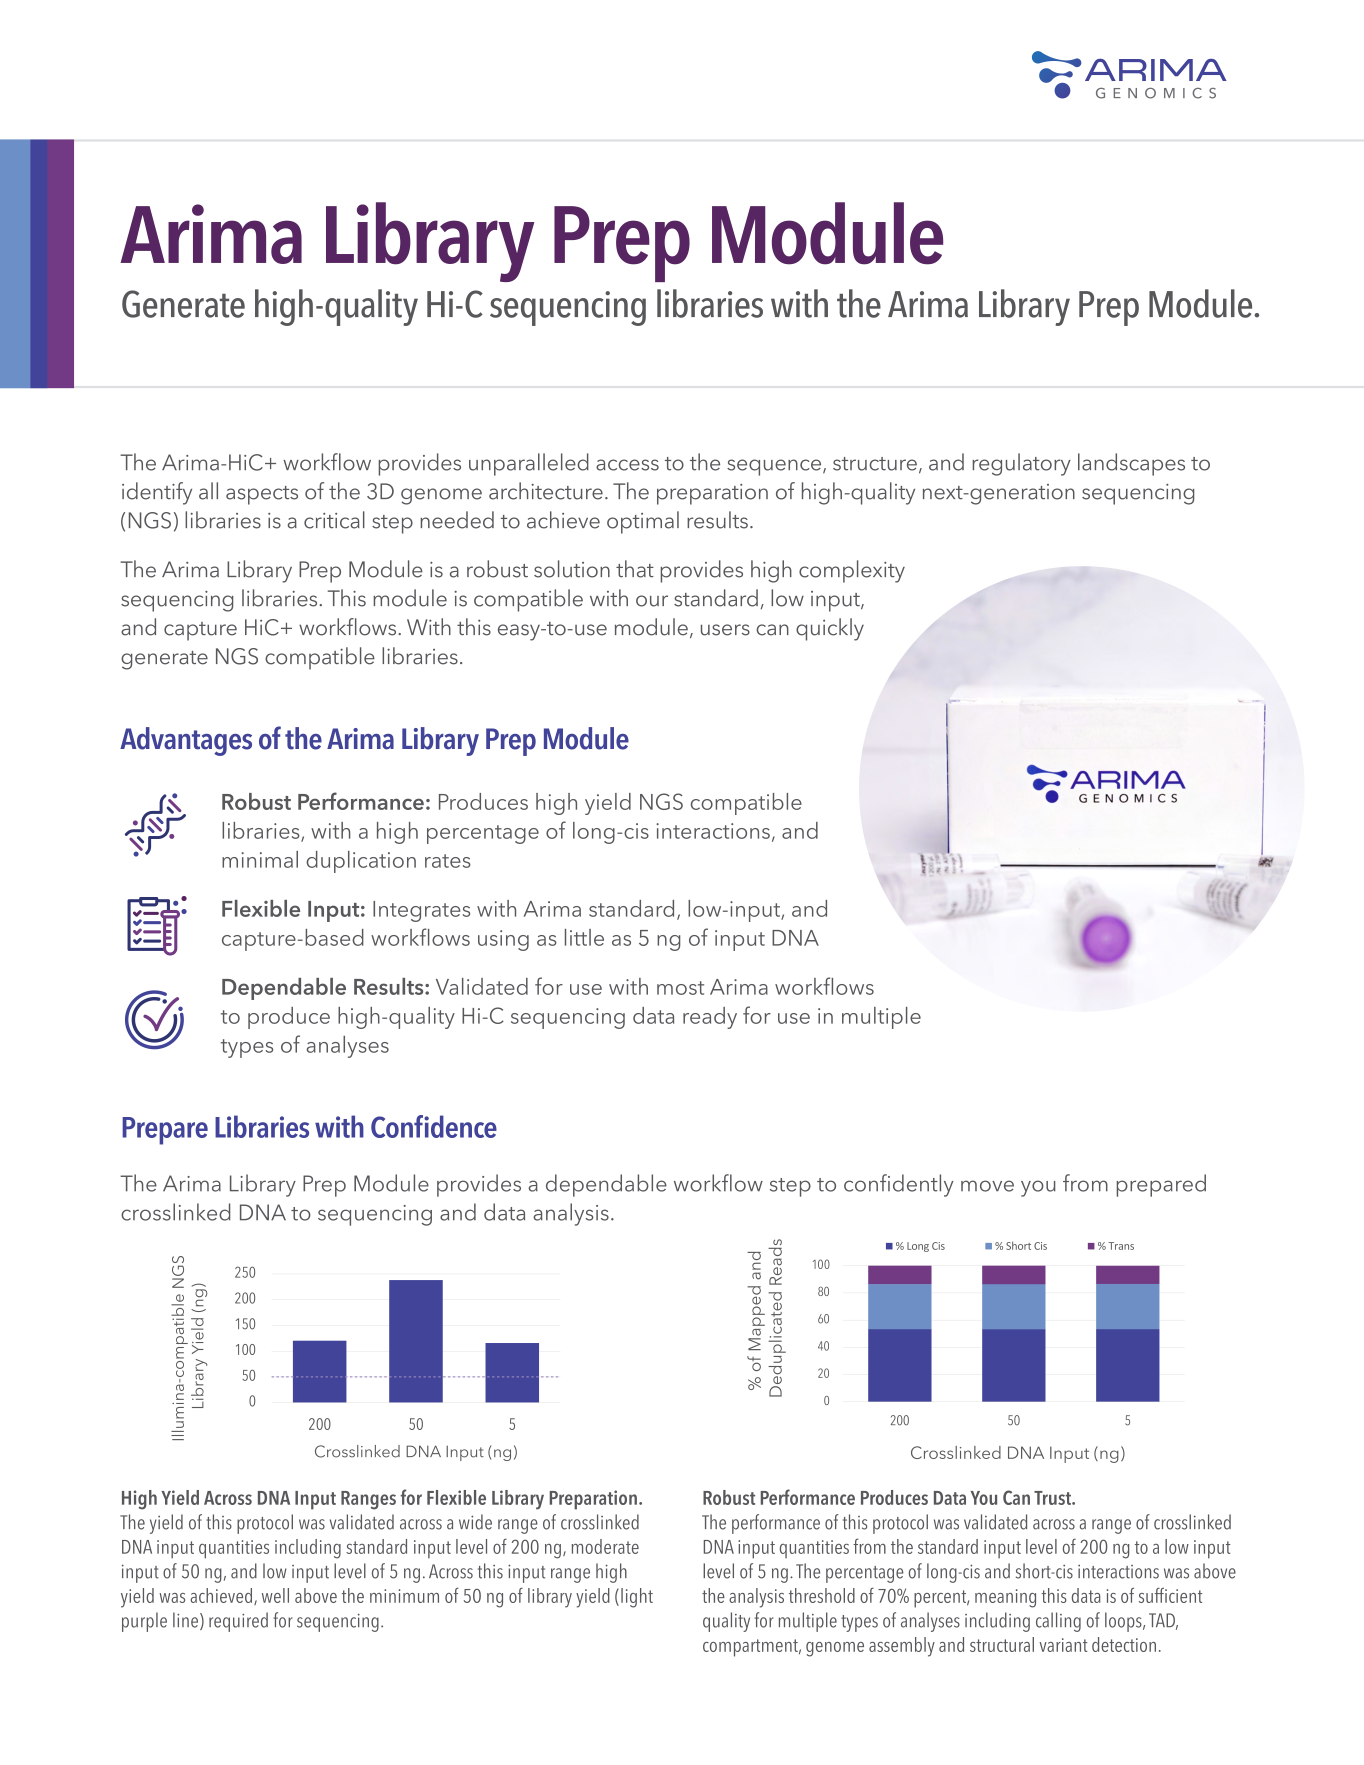  What do you see at coordinates (1121, 1246) in the page?
I see `Trans` at bounding box center [1121, 1246].
